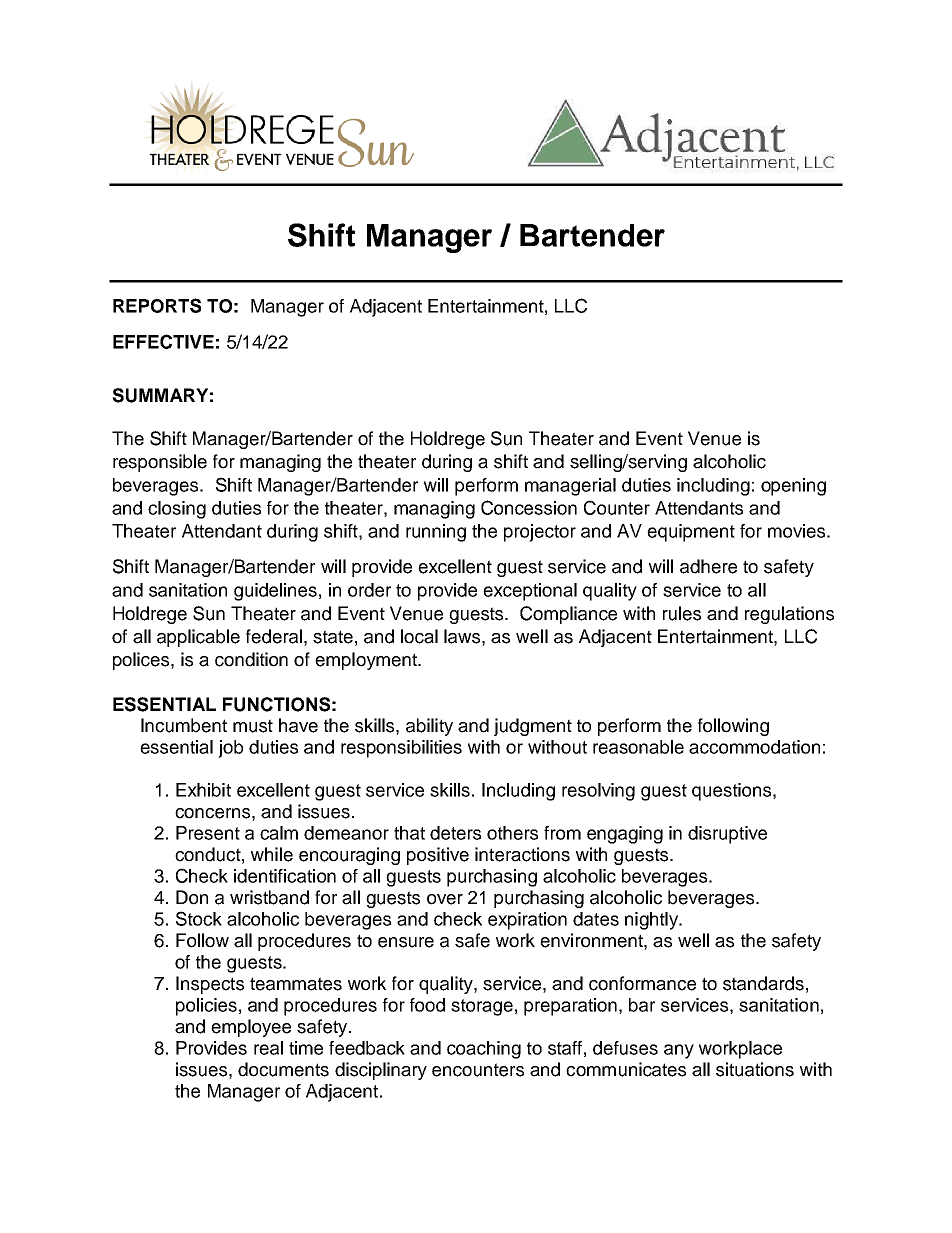 Image resolution: width=952 pixels, height=1233 pixels. What do you see at coordinates (754, 747) in the document?
I see `accommodation` at bounding box center [754, 747].
